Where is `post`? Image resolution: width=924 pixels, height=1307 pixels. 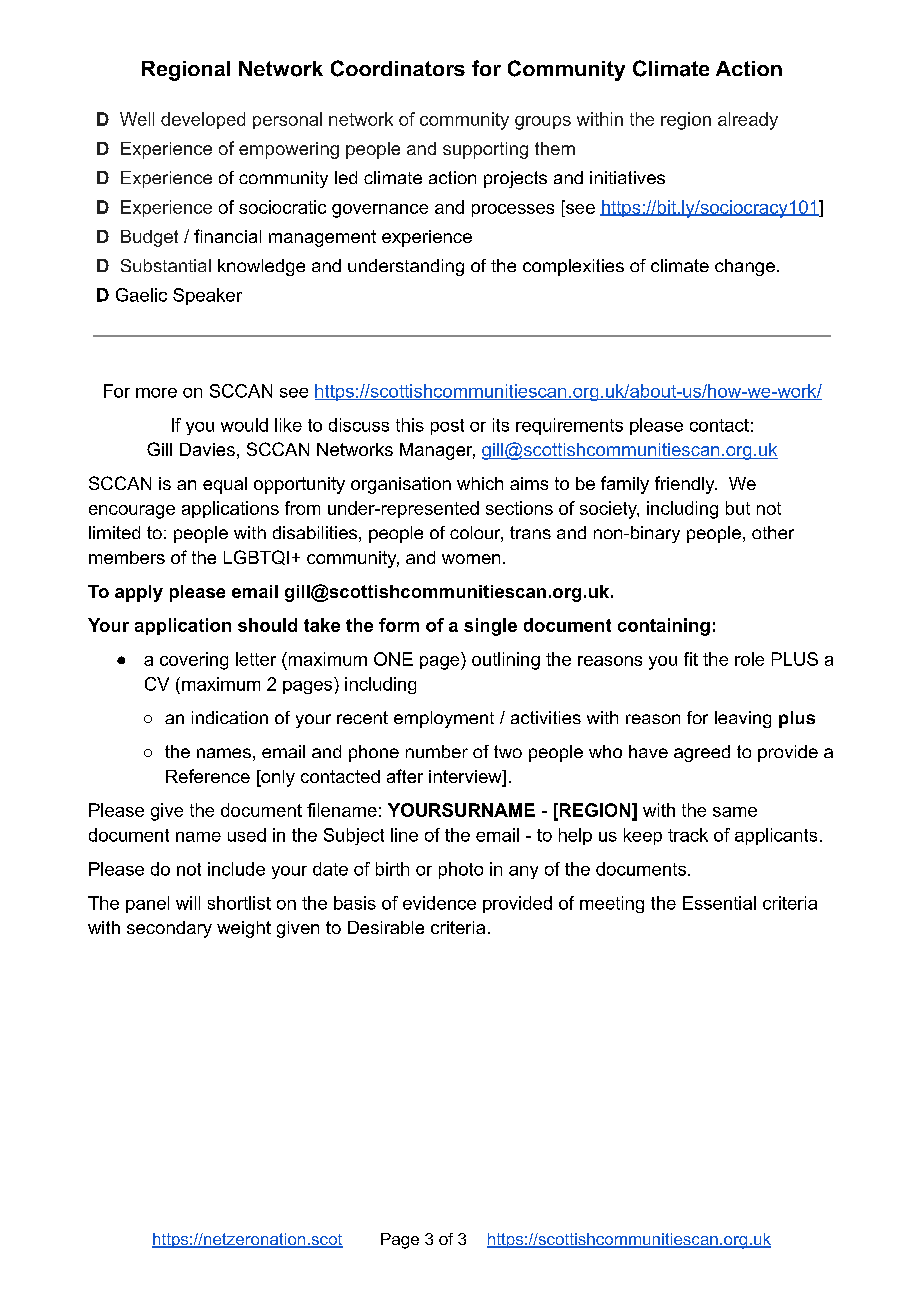
post is located at coordinates (447, 427).
